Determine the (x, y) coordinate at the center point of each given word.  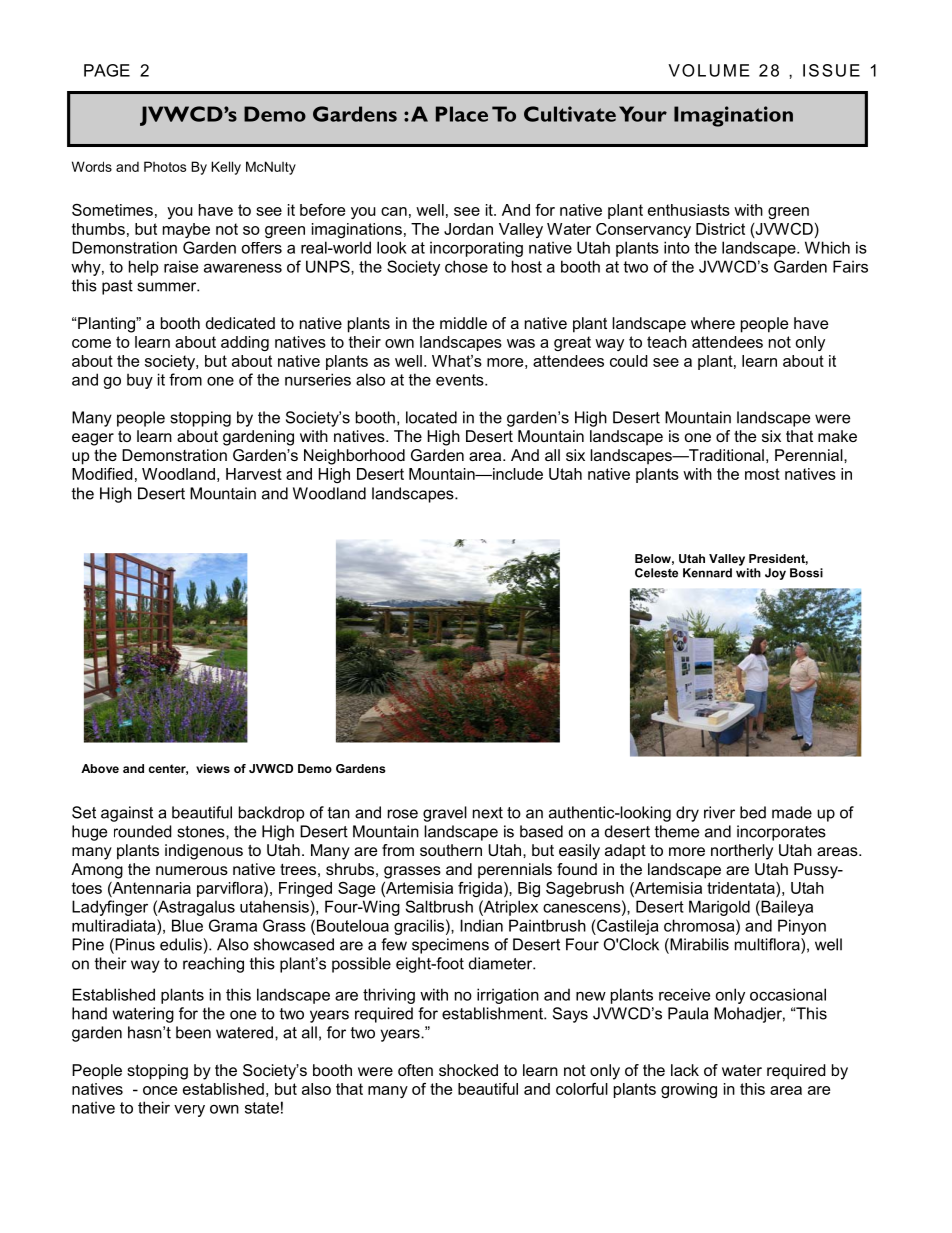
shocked (468, 1070)
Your (643, 114)
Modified (102, 474)
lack (685, 1070)
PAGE (107, 70)
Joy (775, 574)
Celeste (656, 573)
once (160, 1090)
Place (462, 114)
